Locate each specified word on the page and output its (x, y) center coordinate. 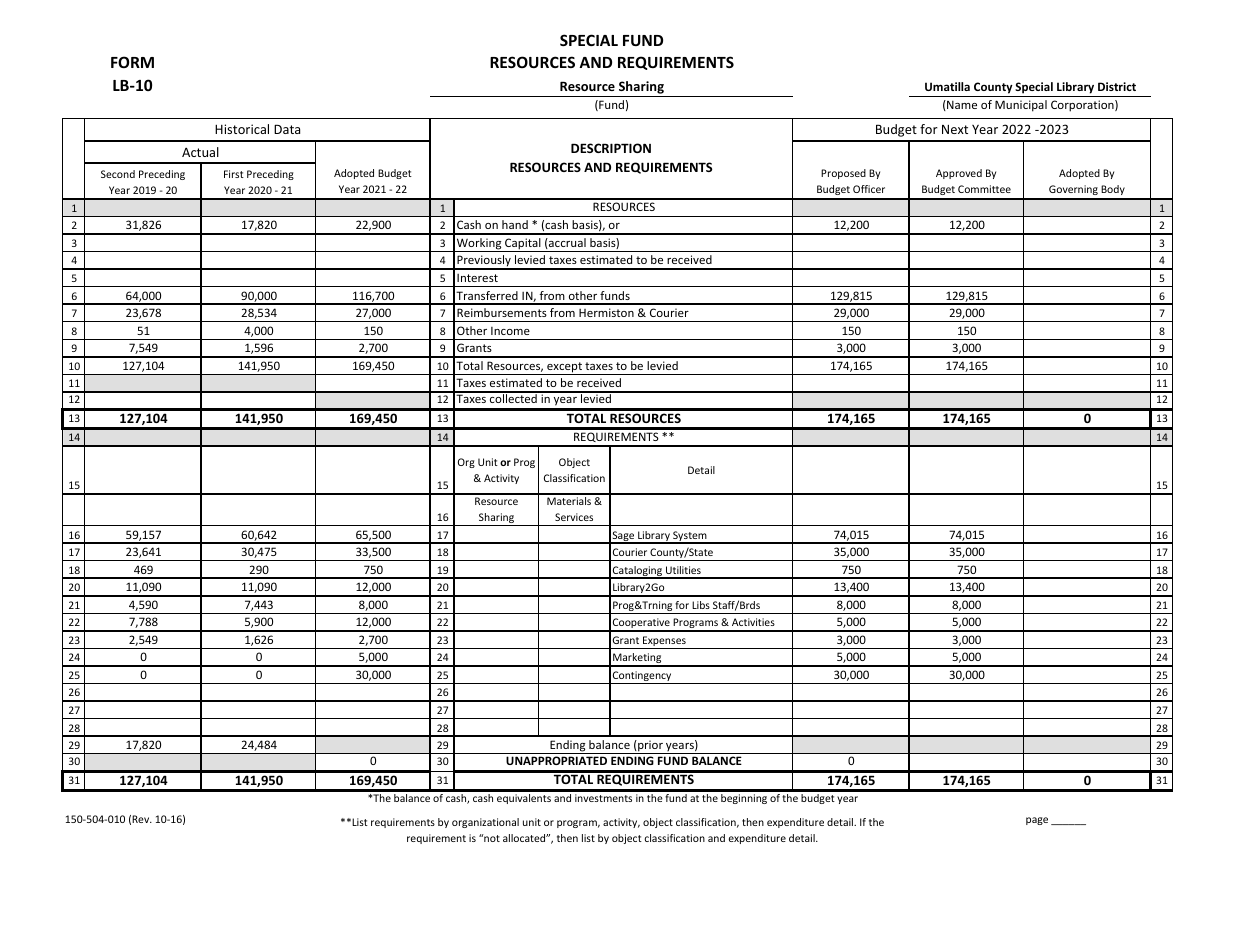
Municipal (1021, 106)
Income (510, 331)
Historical (242, 129)
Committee (984, 189)
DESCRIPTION (611, 148)
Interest (477, 278)
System (690, 537)
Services (574, 517)
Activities (753, 622)
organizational (485, 823)
